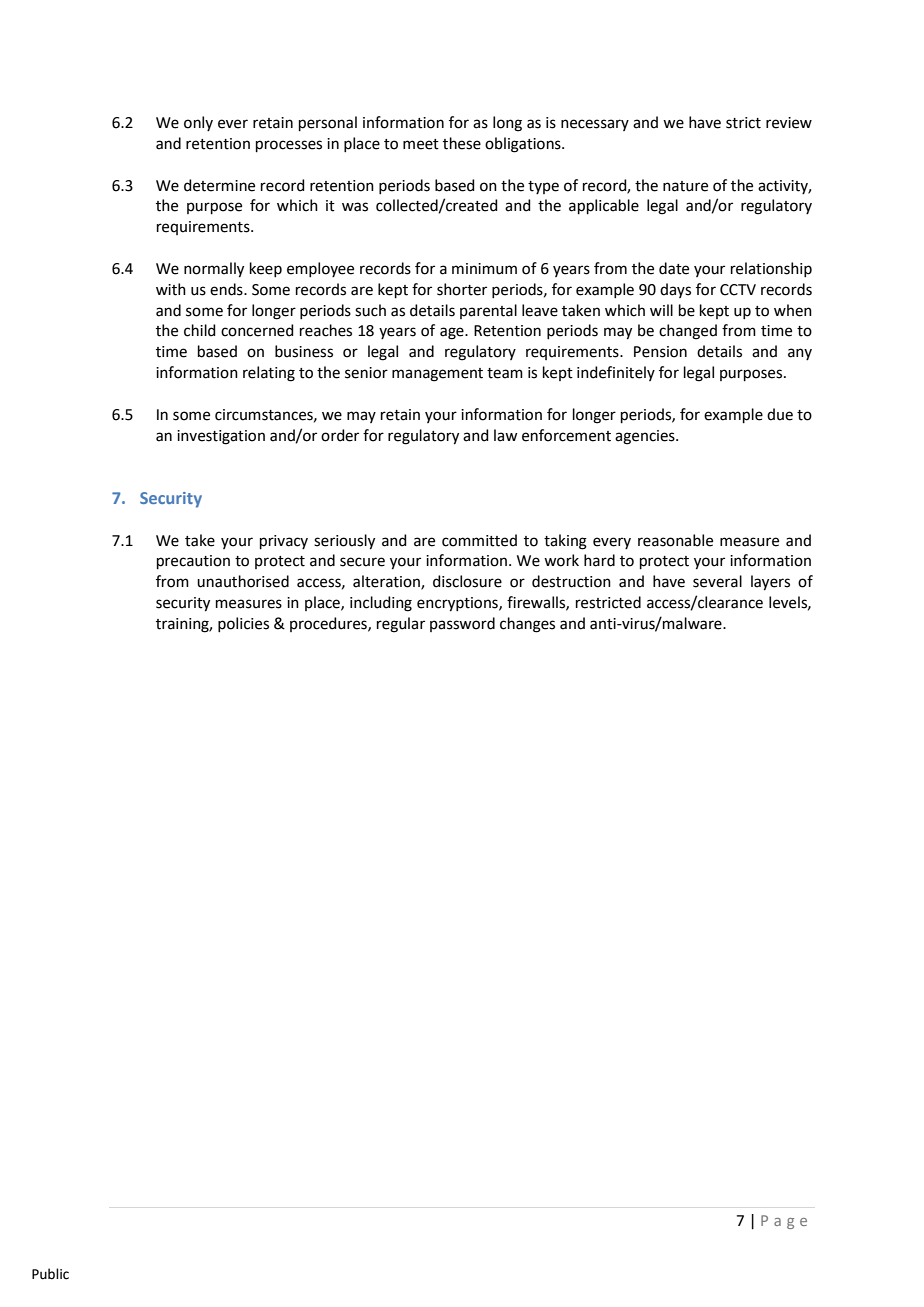 This image has width=924, height=1307. Describe the element at coordinates (50, 1274) in the image. I see `Public` at that location.
